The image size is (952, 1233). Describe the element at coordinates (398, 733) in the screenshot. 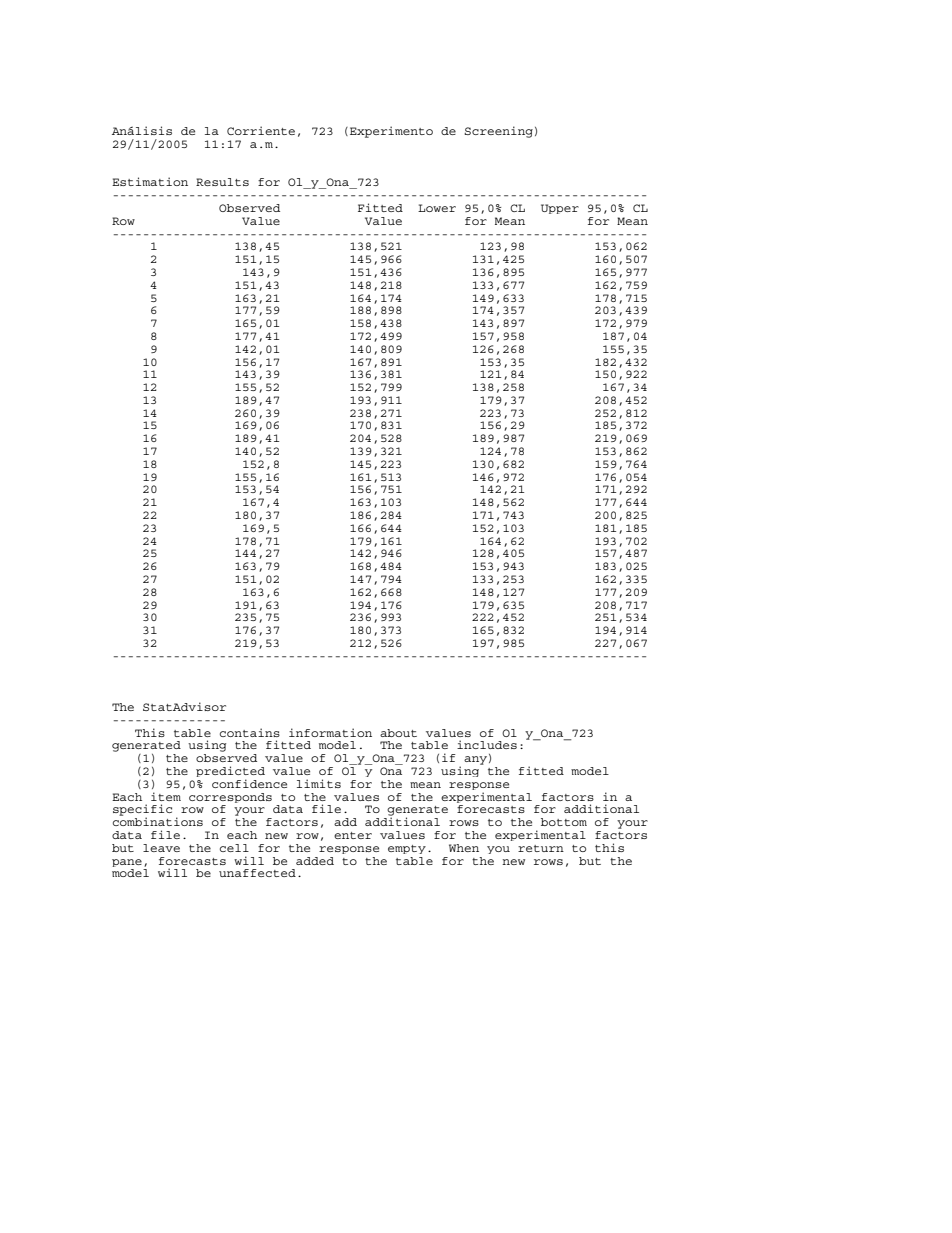

I see `about` at that location.
